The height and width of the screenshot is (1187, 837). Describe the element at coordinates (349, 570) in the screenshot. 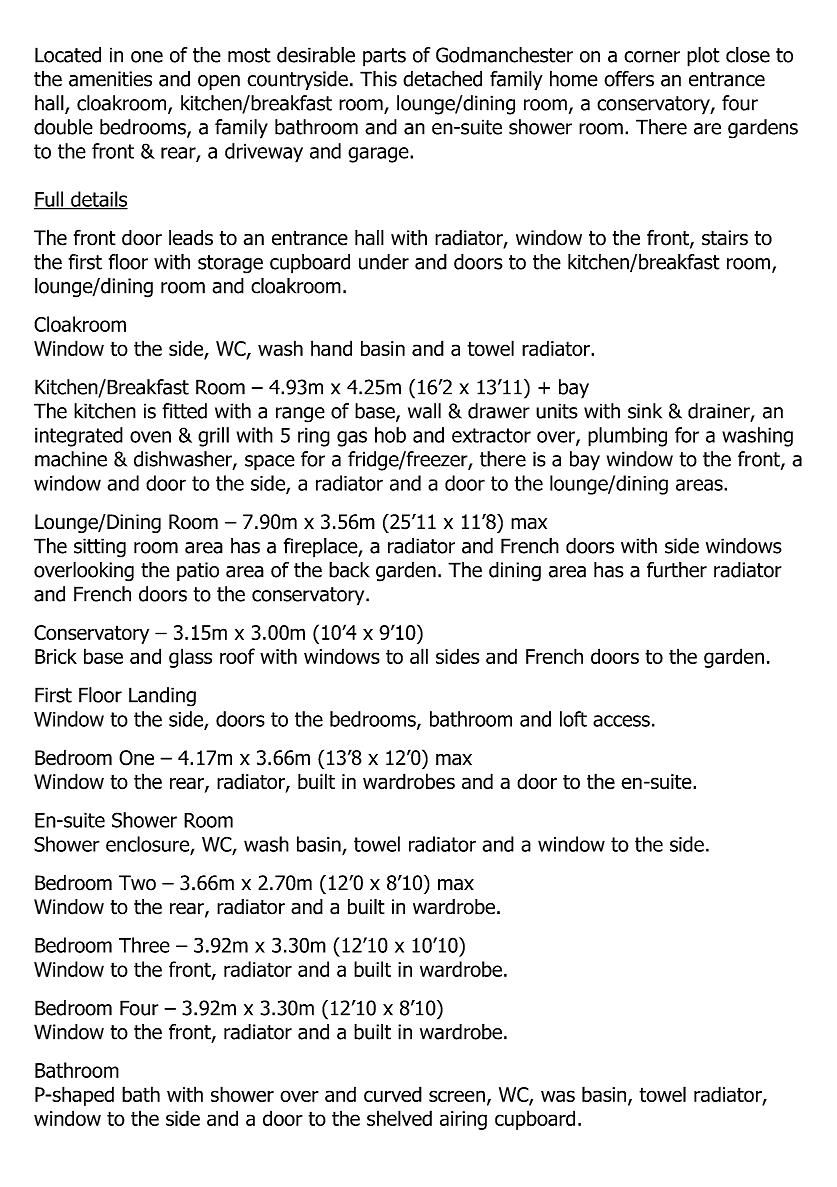

I see `back` at that location.
